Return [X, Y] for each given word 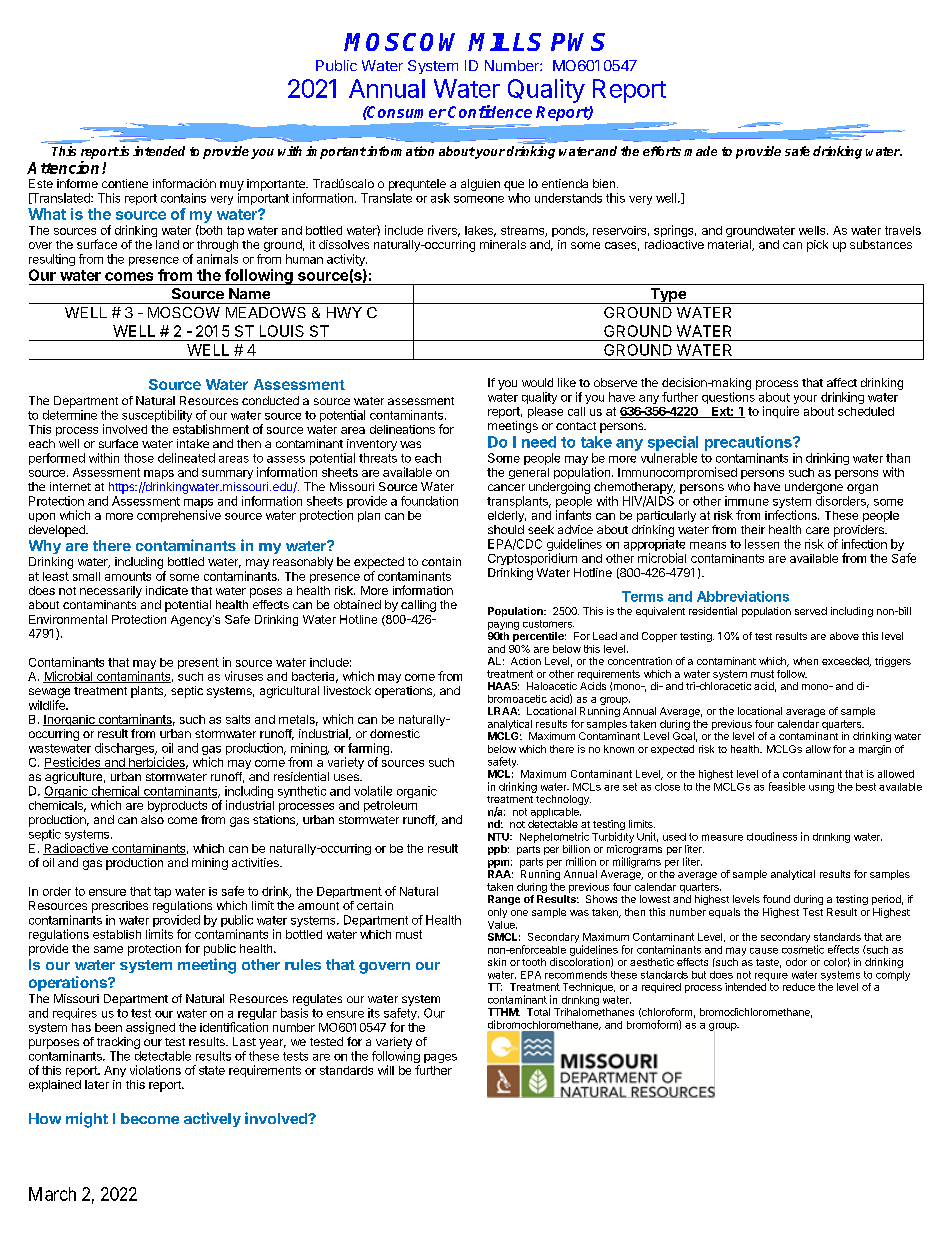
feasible [787, 786]
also [152, 819]
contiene [125, 183]
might [87, 1120]
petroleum [390, 806]
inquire [781, 412]
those [139, 458]
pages [440, 1058]
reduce [799, 987]
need [539, 442]
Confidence [490, 111]
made [700, 151]
